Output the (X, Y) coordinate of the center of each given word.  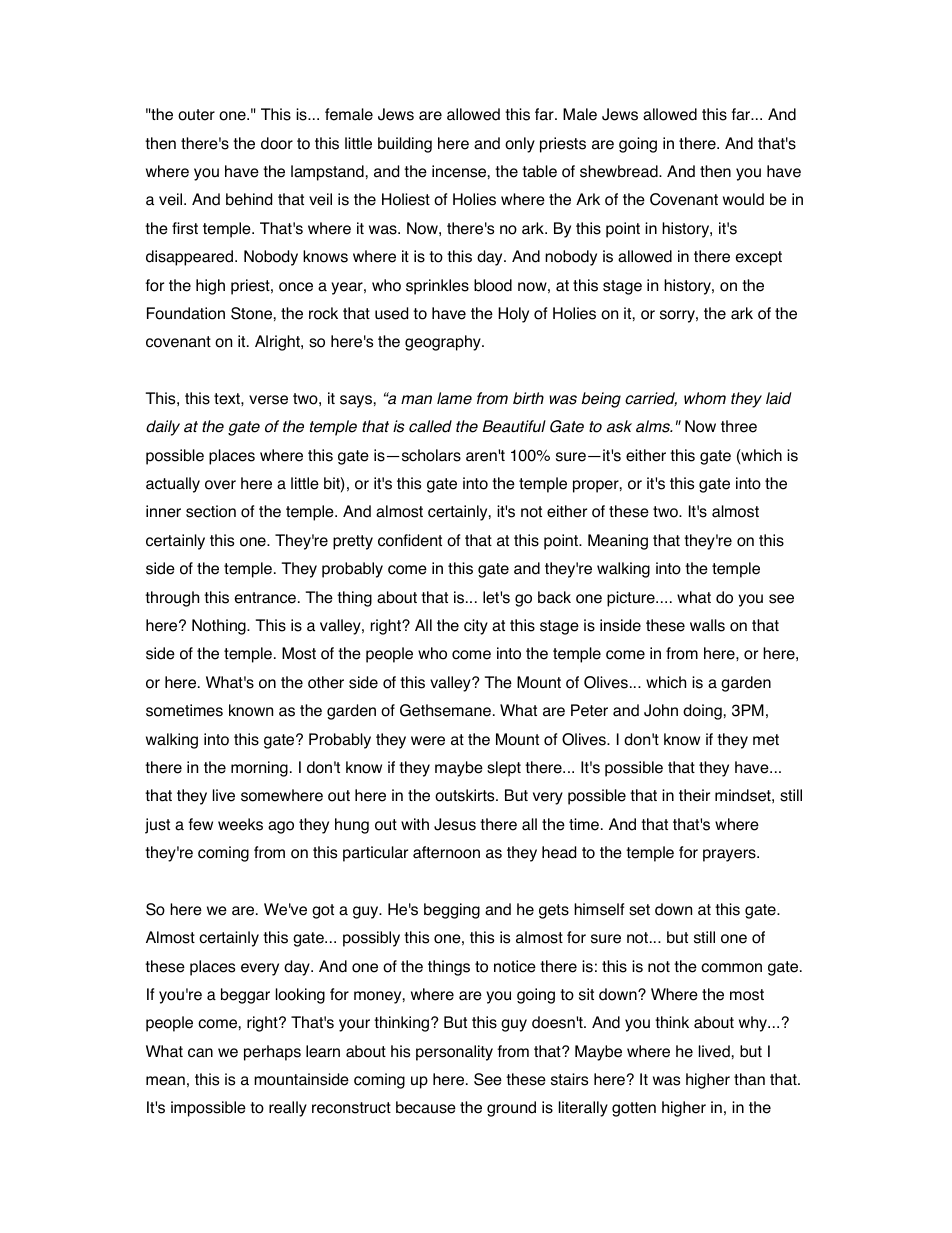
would (743, 199)
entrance (265, 598)
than (749, 1079)
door (277, 143)
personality (454, 1053)
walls (707, 625)
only (520, 145)
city (476, 627)
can (200, 1053)
